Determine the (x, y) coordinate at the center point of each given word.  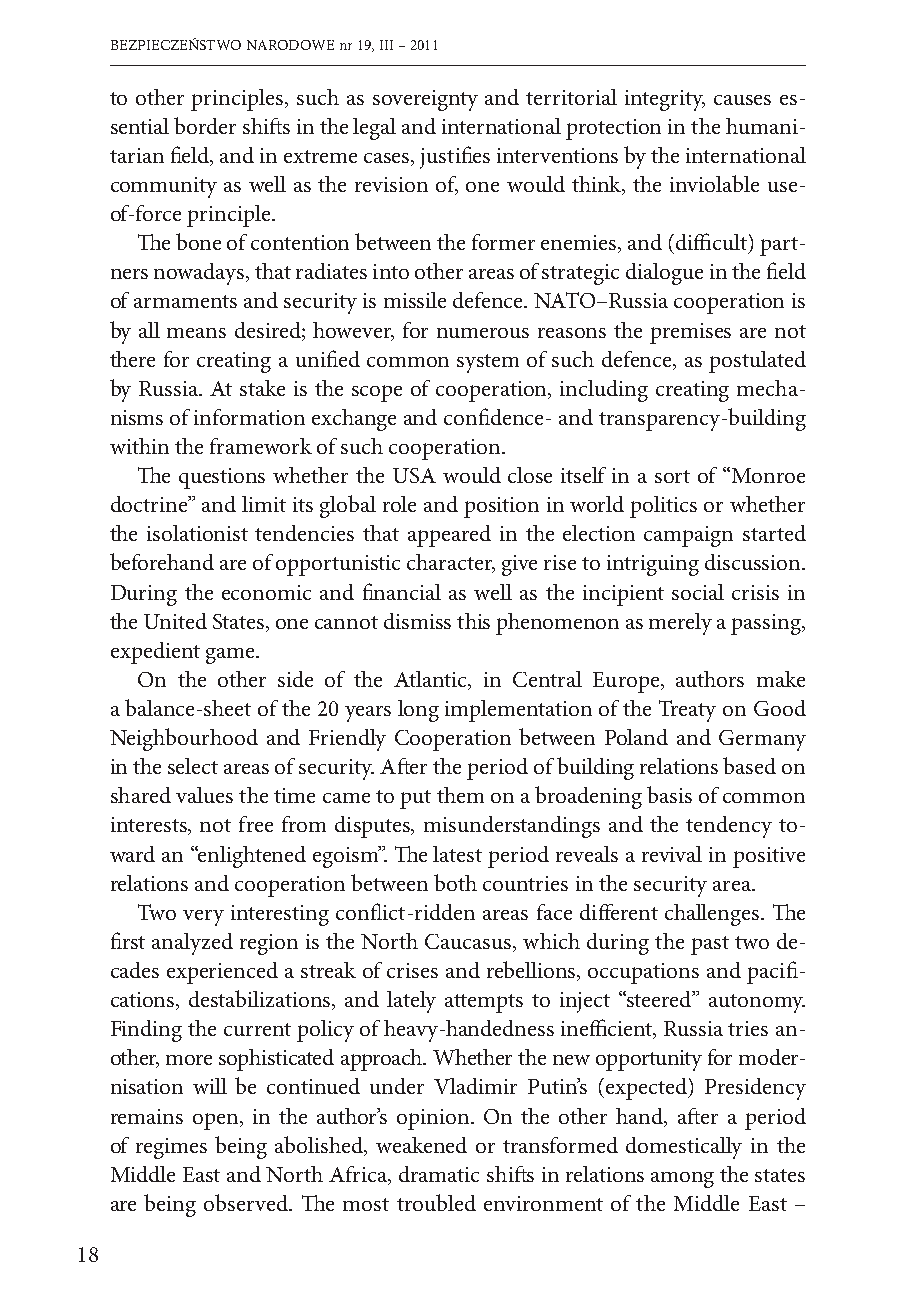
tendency (729, 827)
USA (414, 475)
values (204, 795)
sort (672, 476)
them (460, 795)
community (164, 187)
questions (222, 478)
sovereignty (425, 100)
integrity (665, 100)
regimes (171, 1148)
